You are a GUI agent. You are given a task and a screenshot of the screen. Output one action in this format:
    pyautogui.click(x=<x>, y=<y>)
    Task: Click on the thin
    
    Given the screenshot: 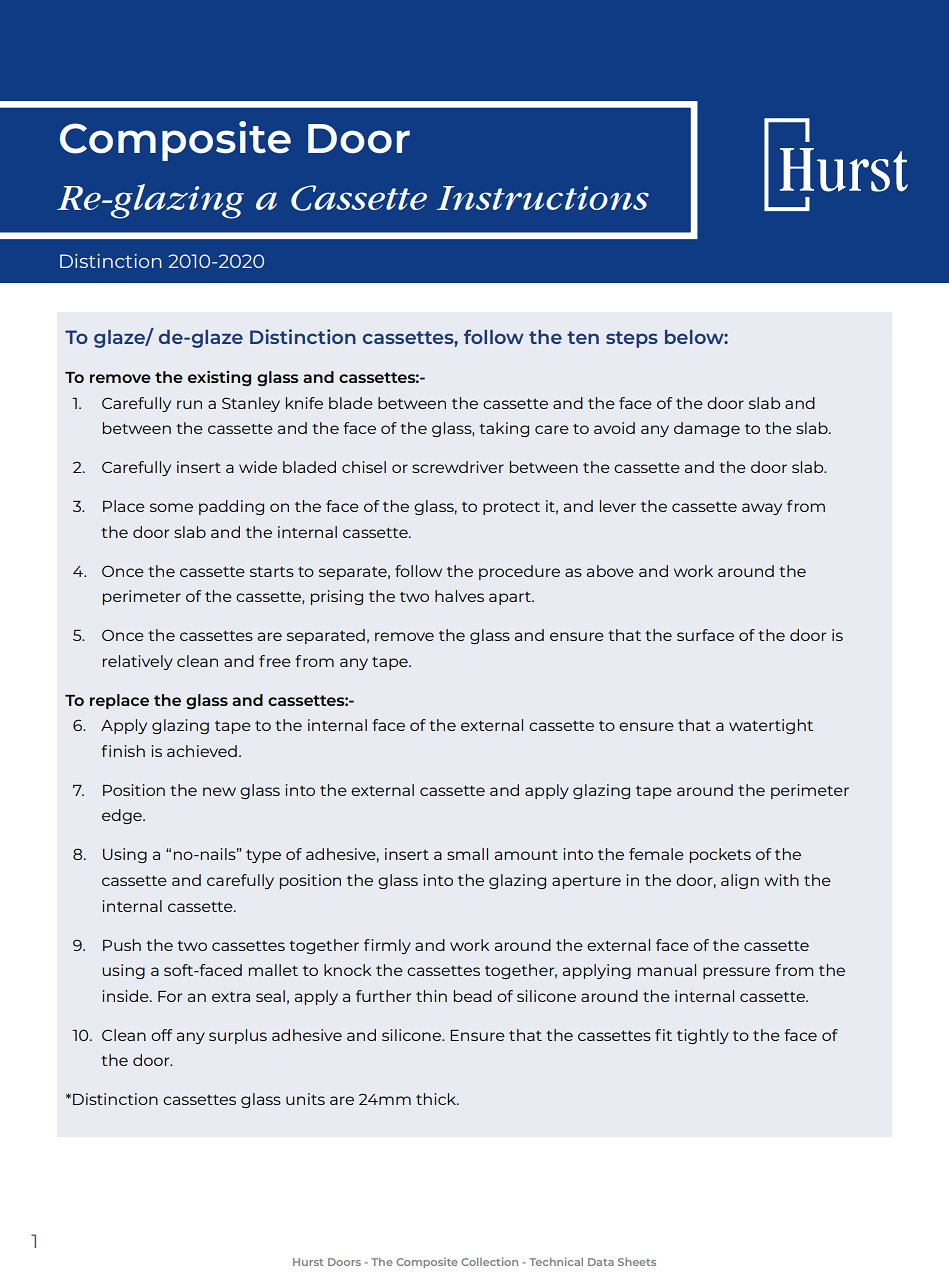 What is the action you would take?
    pyautogui.click(x=431, y=996)
